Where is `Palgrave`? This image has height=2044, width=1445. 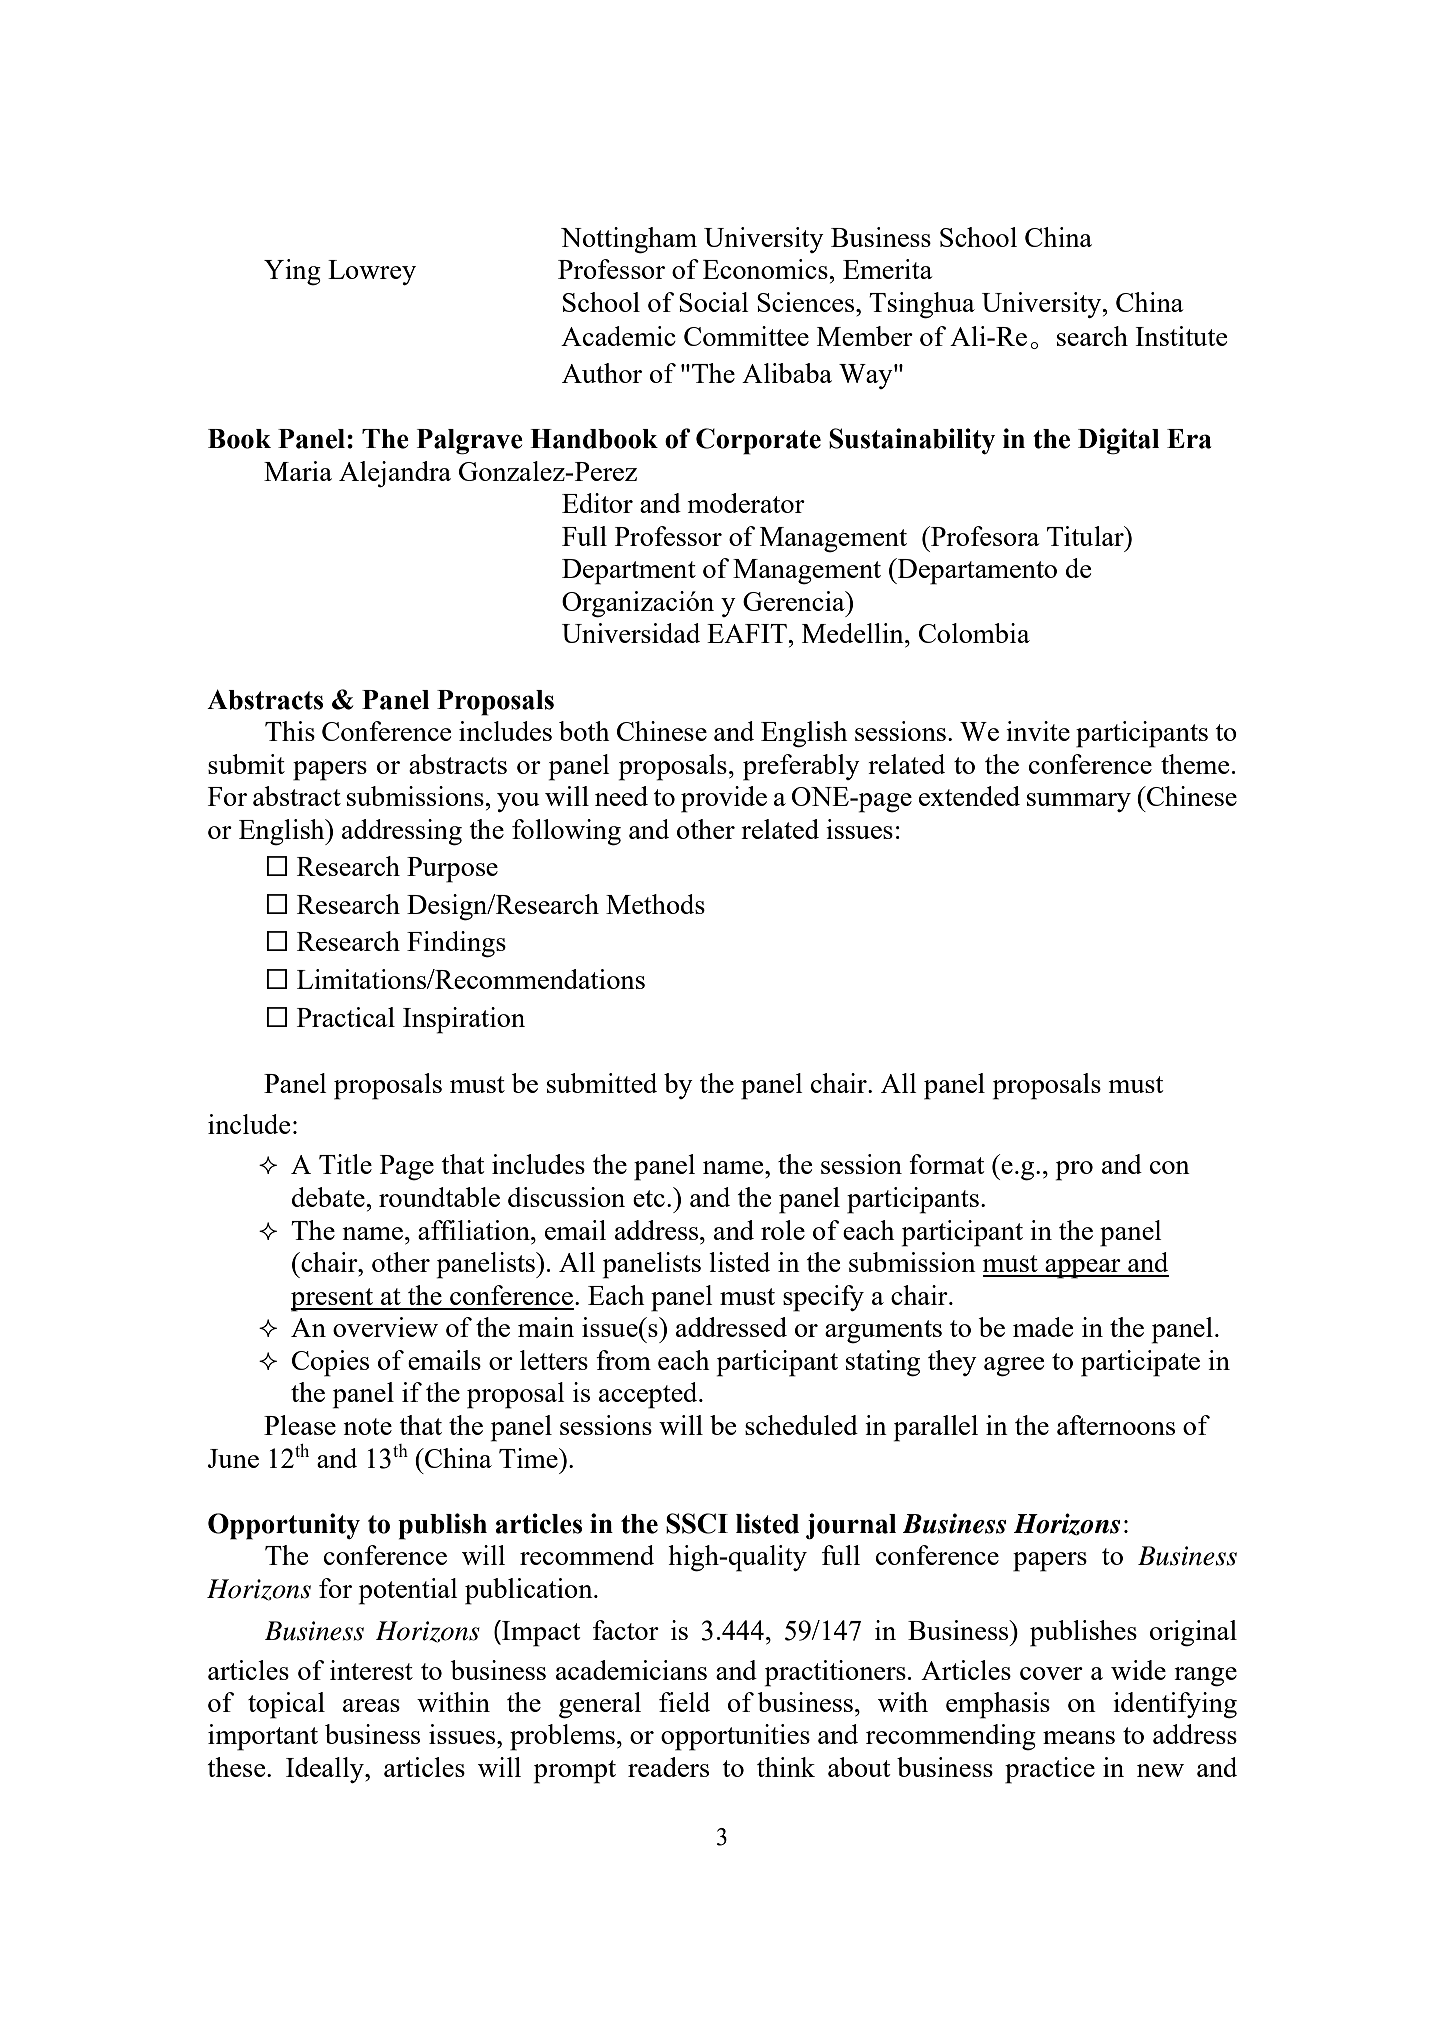
Palgrave is located at coordinates (470, 442).
